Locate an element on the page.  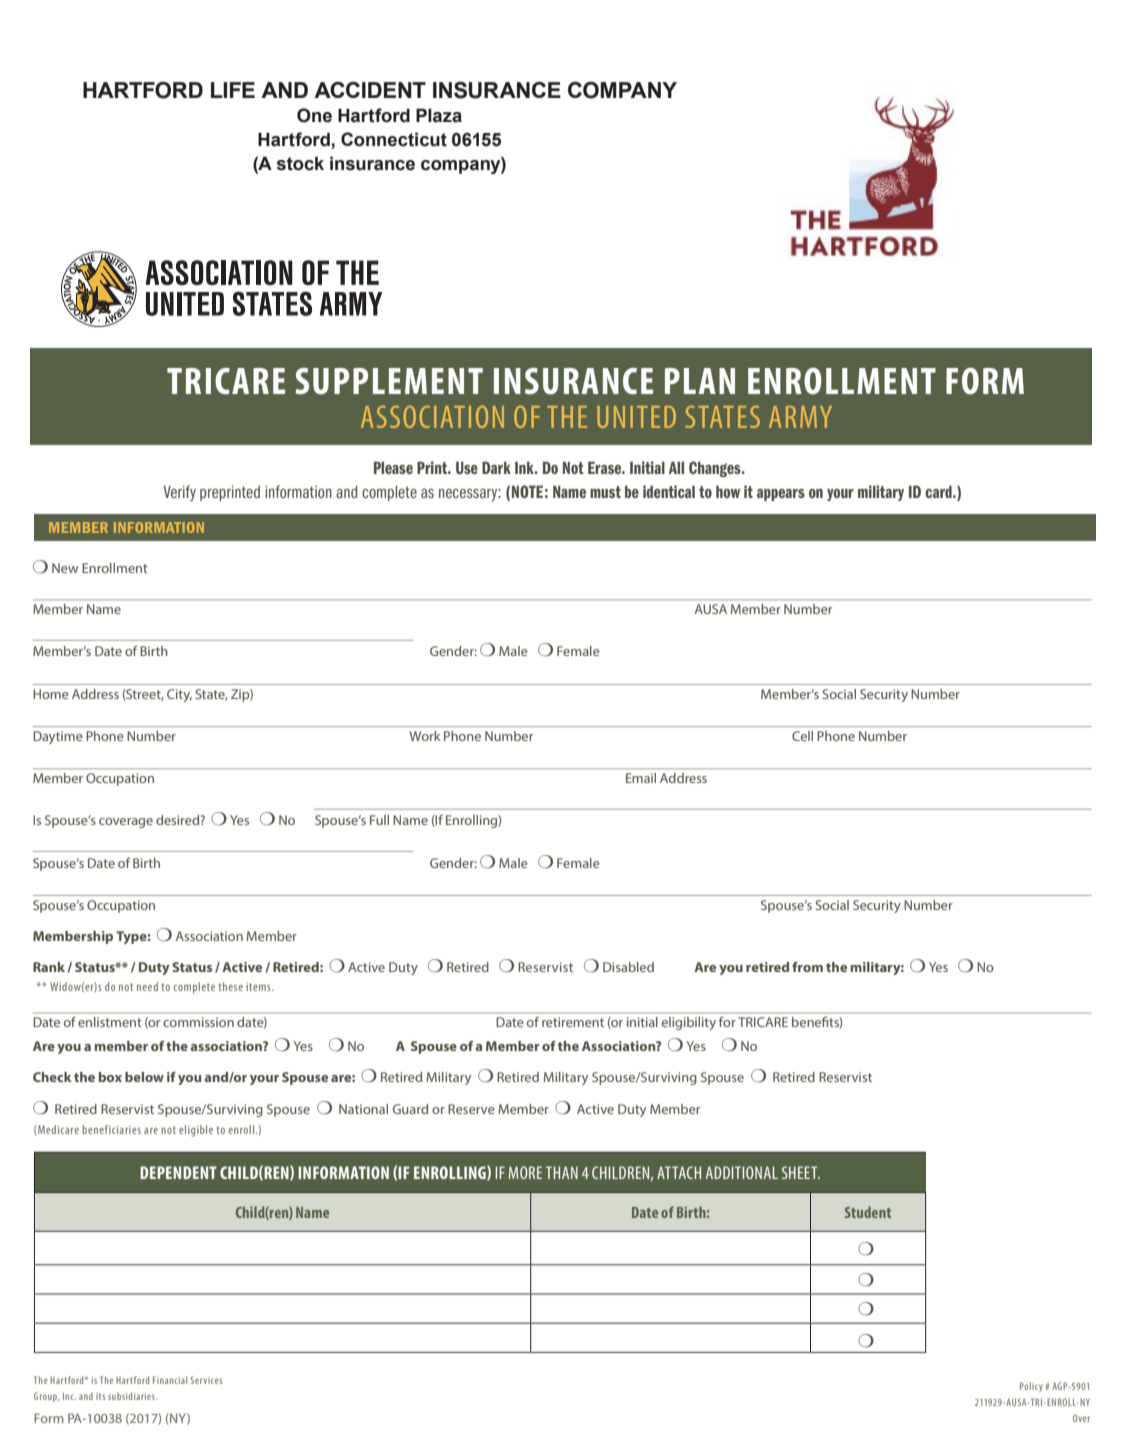
ARMY is located at coordinates (800, 417).
